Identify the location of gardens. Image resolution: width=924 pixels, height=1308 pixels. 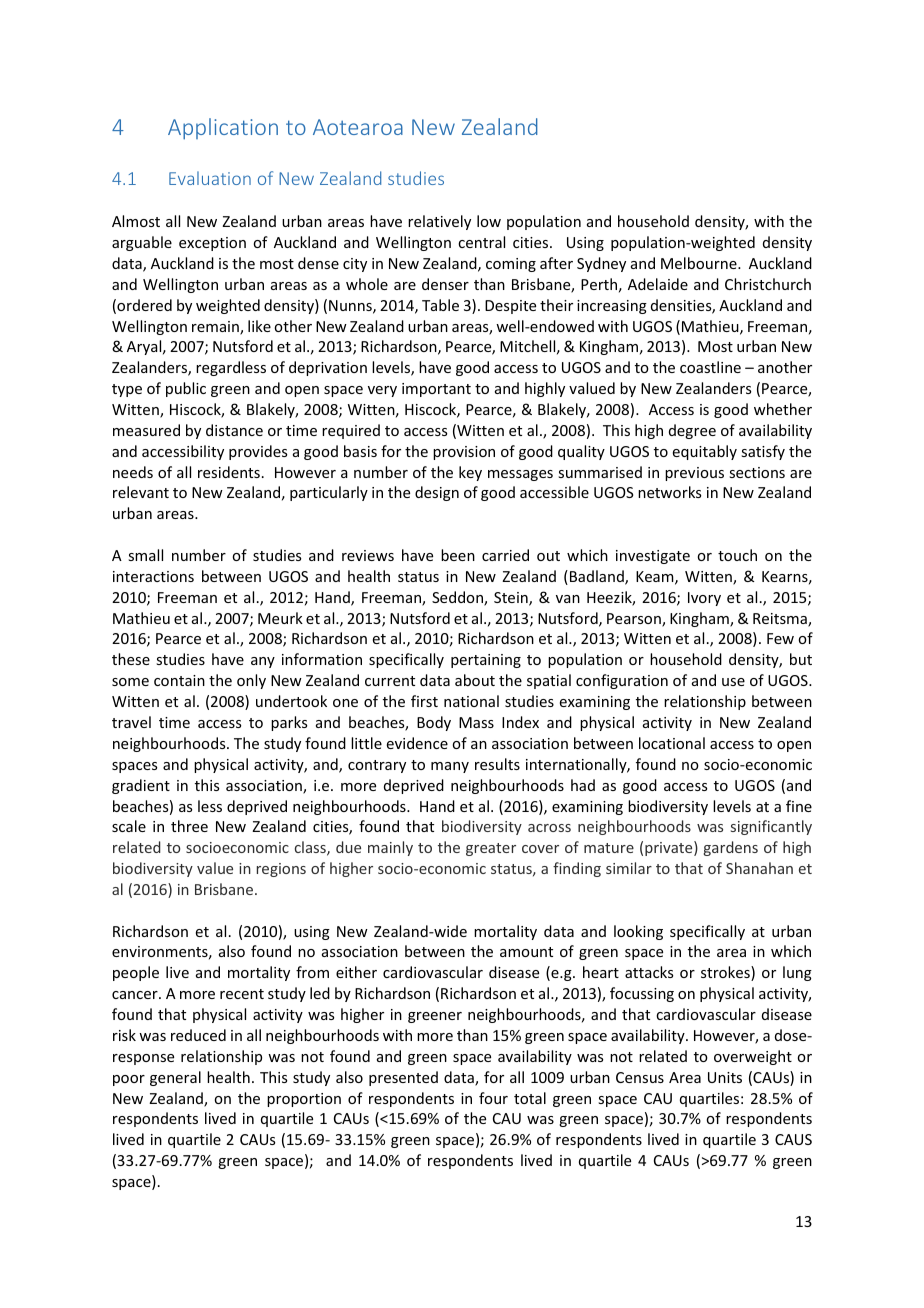
(731, 848).
